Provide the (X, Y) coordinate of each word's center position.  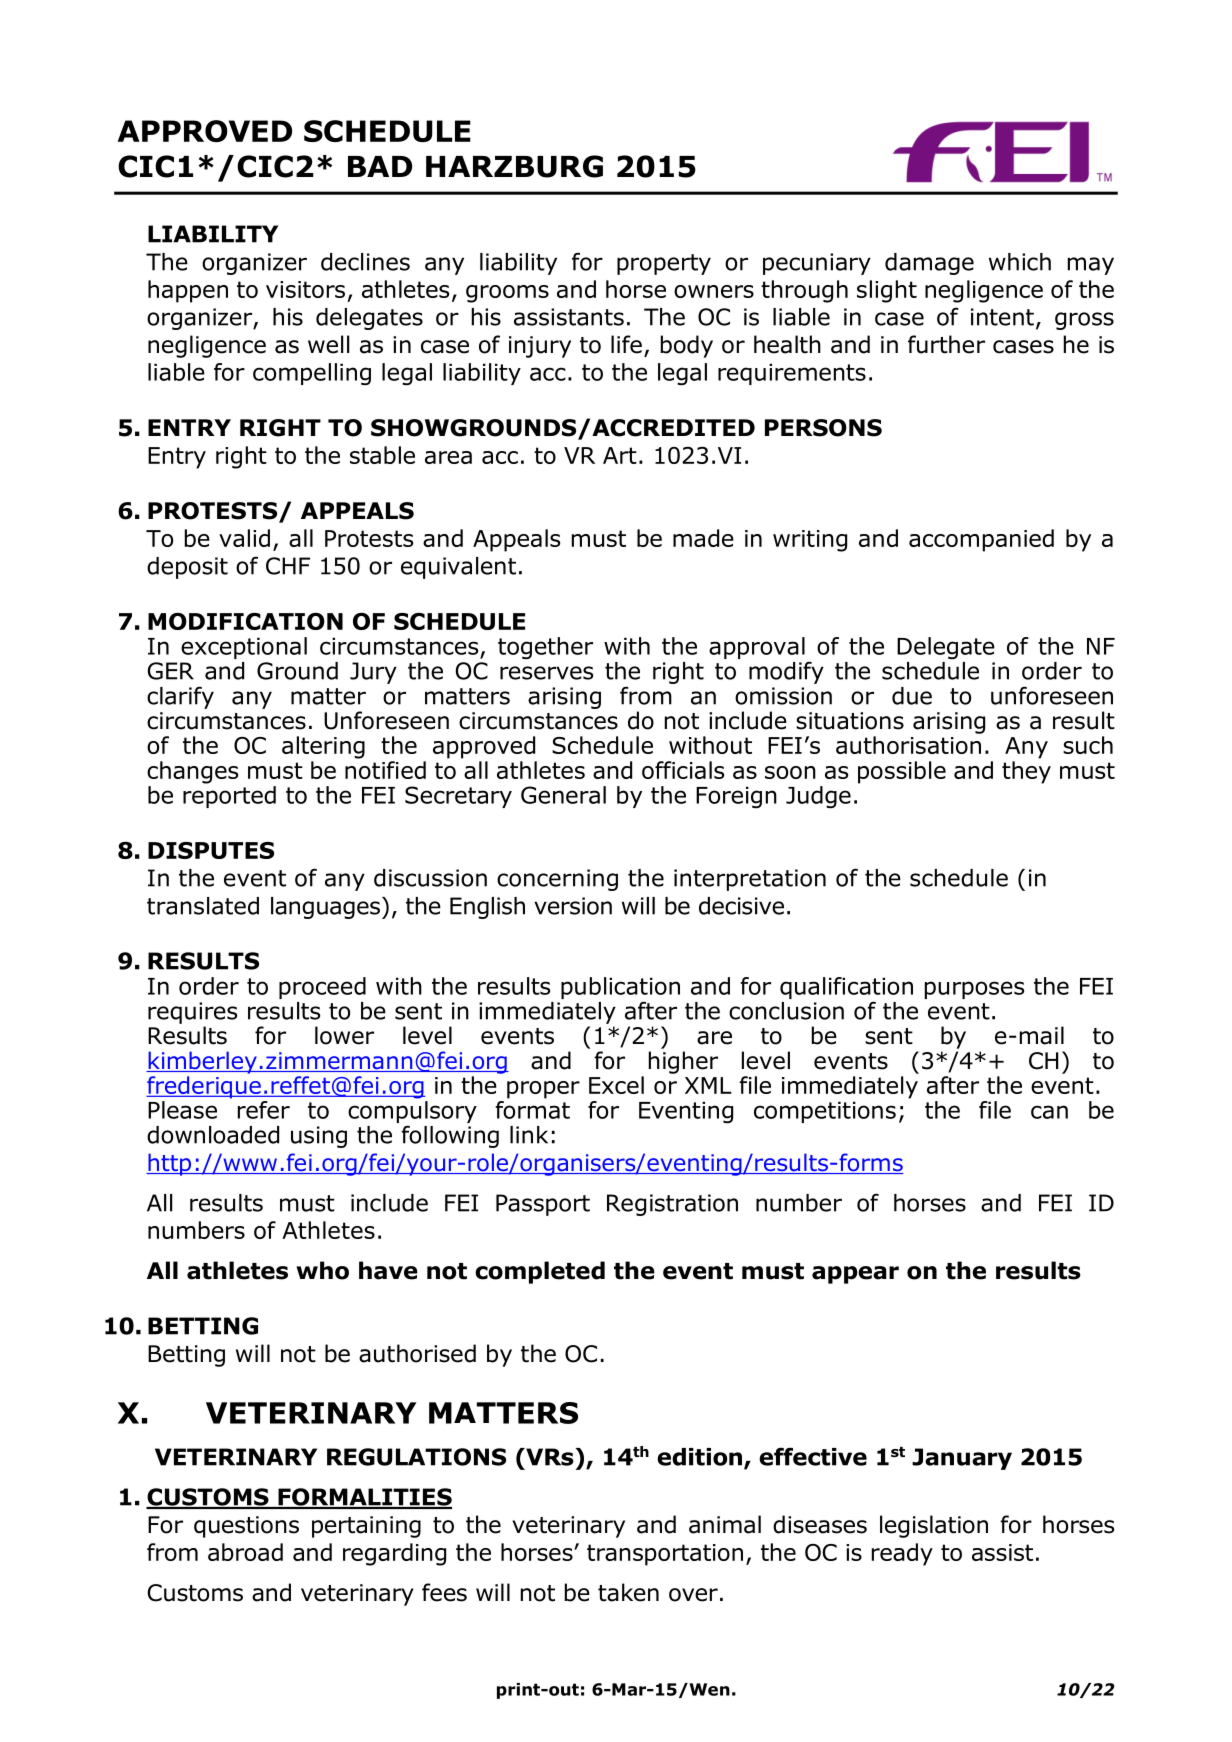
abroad (245, 1552)
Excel (616, 1085)
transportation (665, 1555)
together (545, 648)
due (912, 696)
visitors (305, 289)
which (1020, 262)
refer (264, 1110)
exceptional (244, 648)
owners (714, 291)
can (1049, 1112)
